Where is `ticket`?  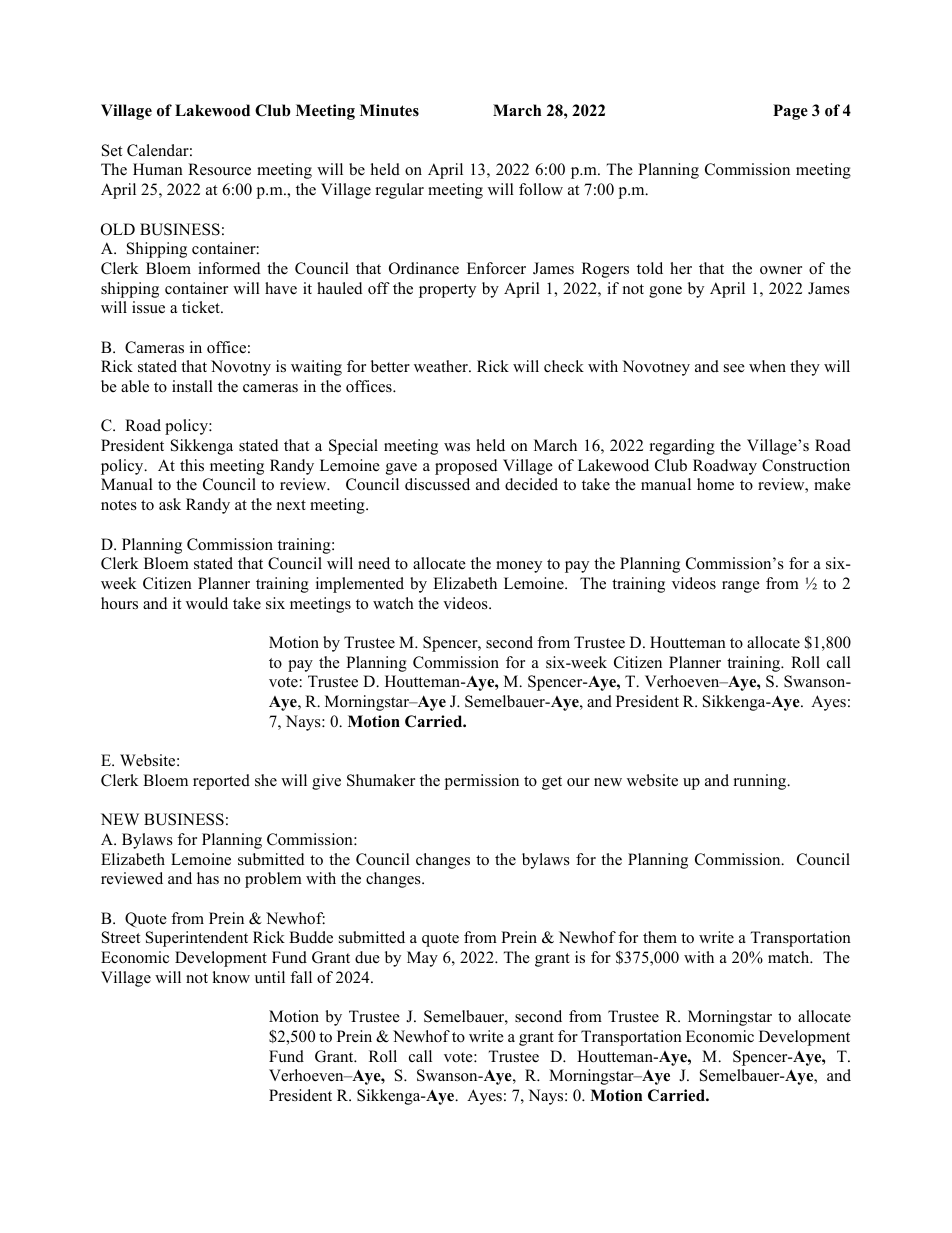 ticket is located at coordinates (202, 307).
